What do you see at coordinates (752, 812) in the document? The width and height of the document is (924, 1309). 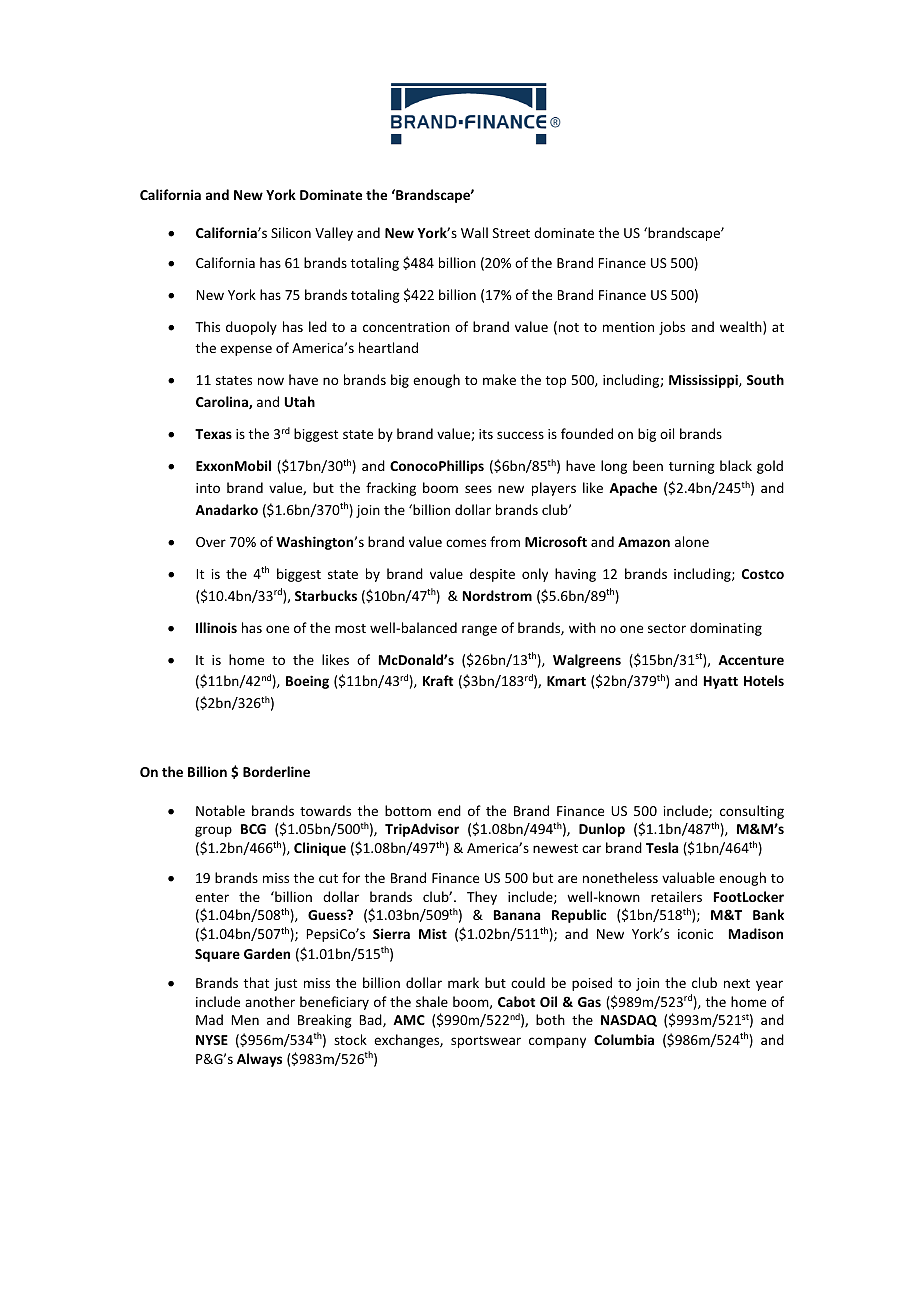 I see `consulting` at bounding box center [752, 812].
